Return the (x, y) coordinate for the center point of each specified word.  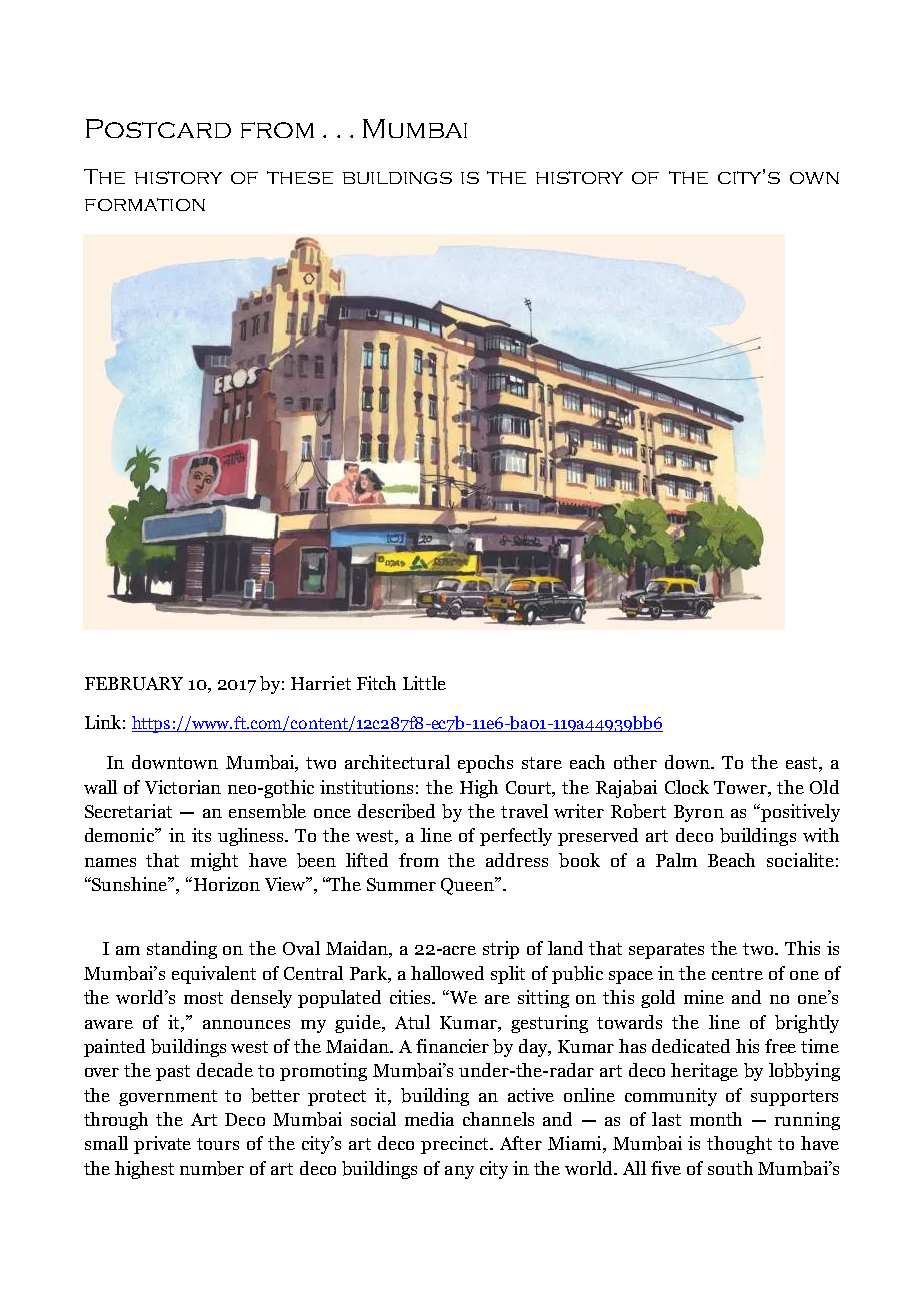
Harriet (321, 683)
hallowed (447, 973)
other (635, 762)
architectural (397, 762)
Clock (687, 787)
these (300, 177)
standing (182, 950)
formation (145, 204)
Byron (699, 813)
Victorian (183, 787)
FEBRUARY (134, 683)
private (162, 1145)
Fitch (376, 683)
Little (424, 683)
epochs (485, 764)
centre (737, 974)
